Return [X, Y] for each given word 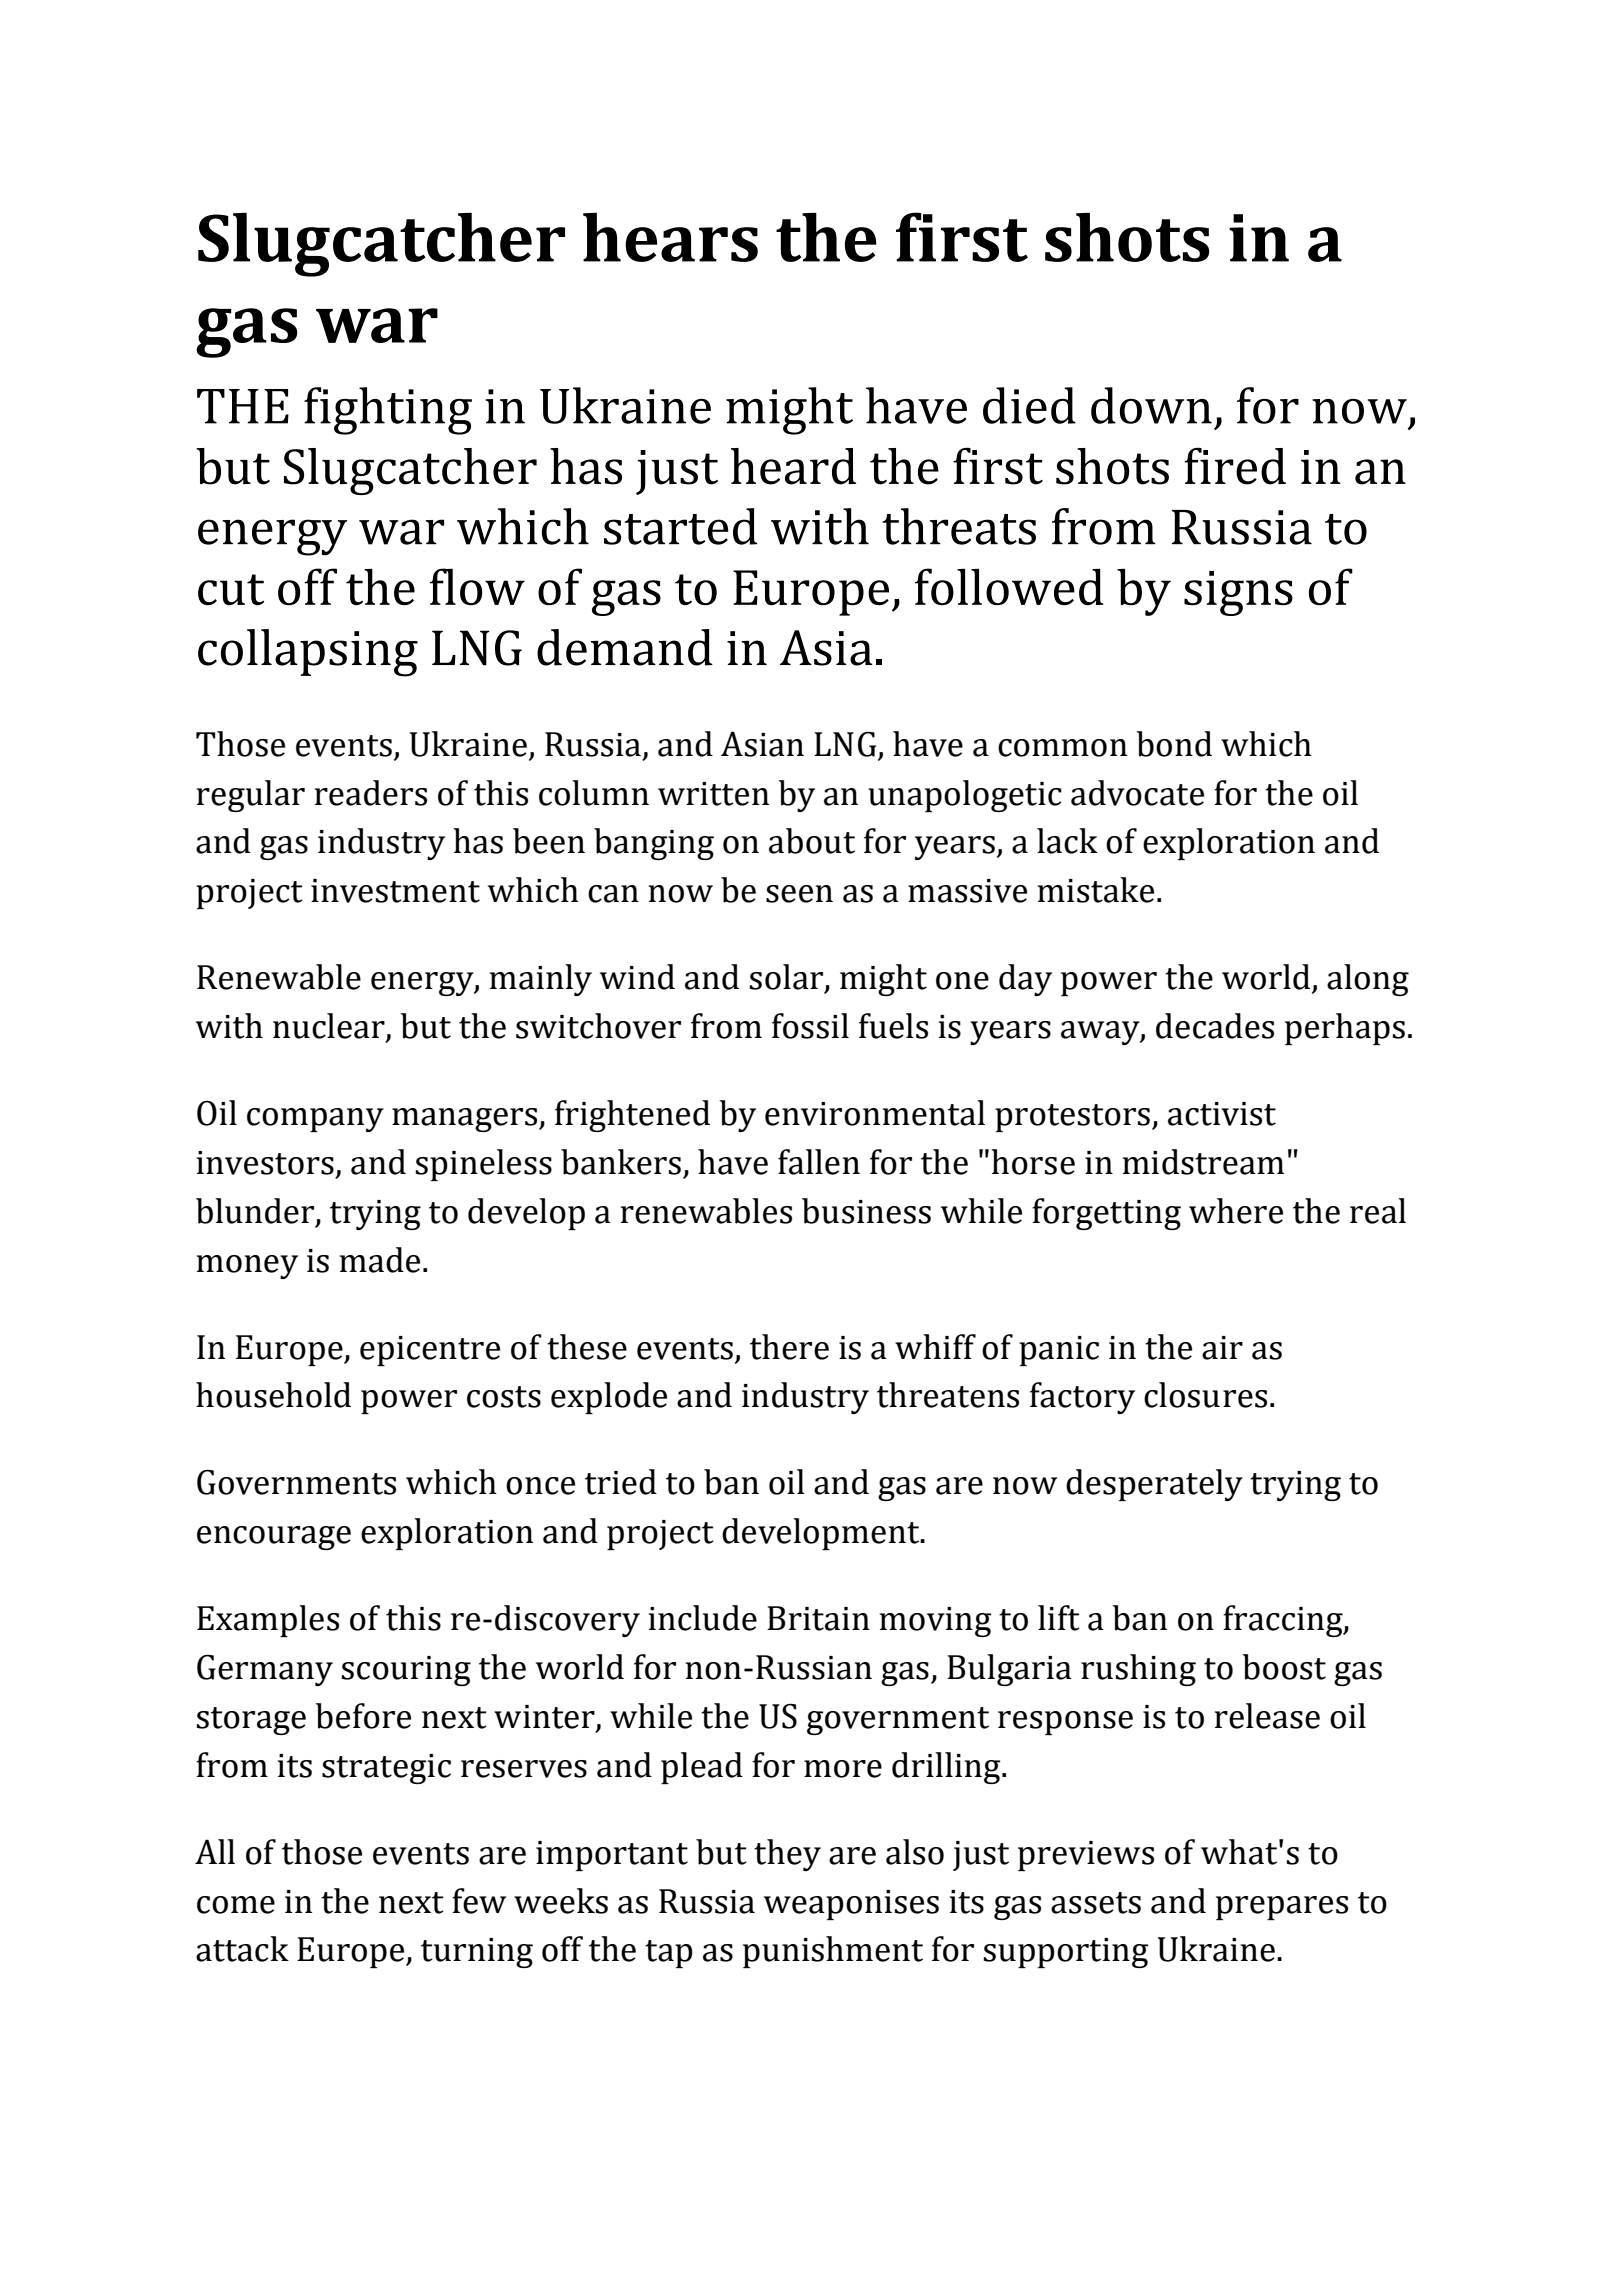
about [812, 841]
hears [670, 237]
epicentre [430, 1351]
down [1151, 405]
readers [371, 793]
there [789, 1347]
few [479, 1901]
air [1222, 1348]
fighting [388, 411]
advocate [1137, 793]
